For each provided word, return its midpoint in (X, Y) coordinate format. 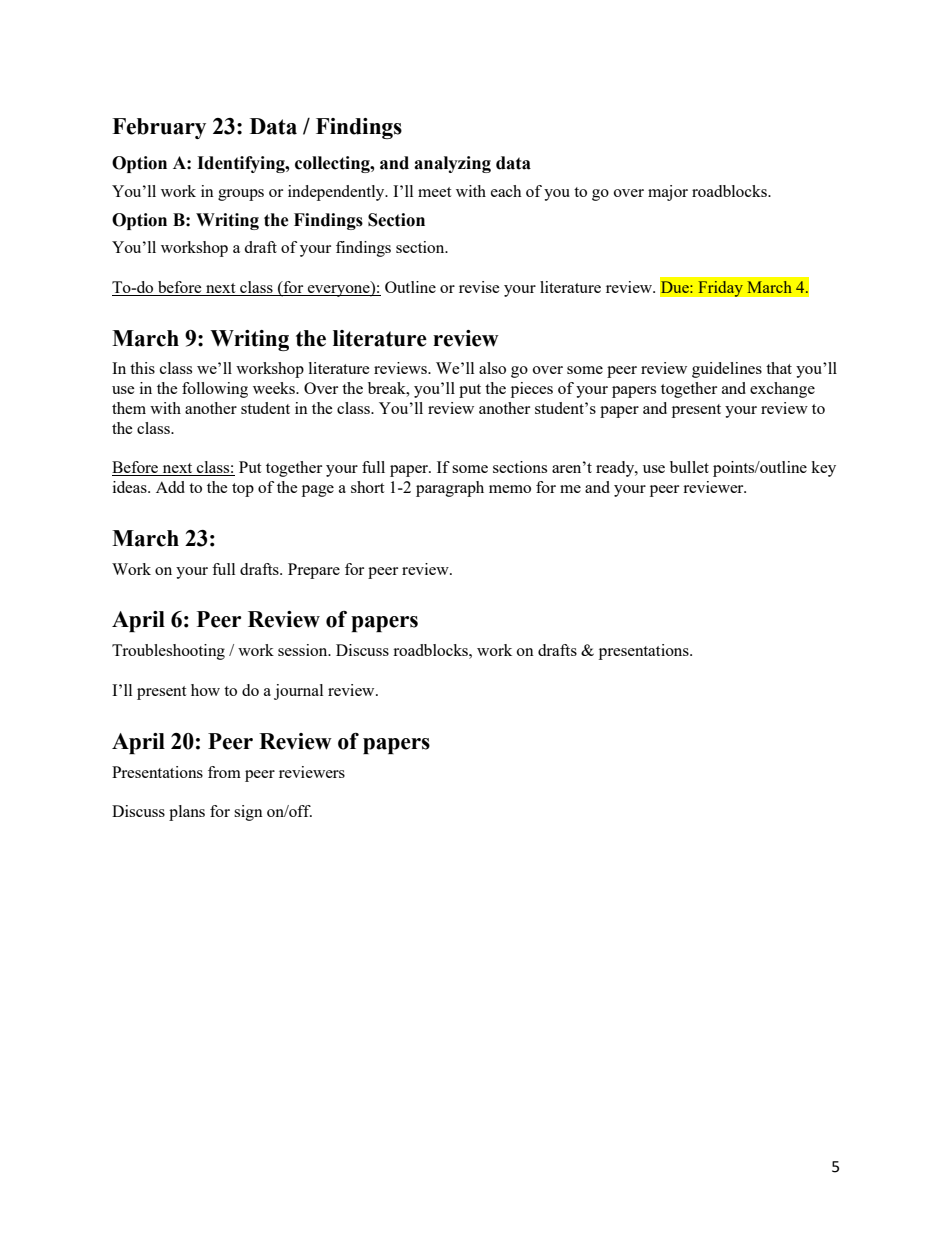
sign (248, 813)
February (159, 128)
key (823, 469)
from (224, 772)
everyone (339, 291)
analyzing (452, 164)
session (304, 650)
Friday (720, 289)
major (668, 193)
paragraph (450, 489)
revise (479, 287)
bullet (689, 467)
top (243, 490)
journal (298, 692)
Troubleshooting (168, 652)
